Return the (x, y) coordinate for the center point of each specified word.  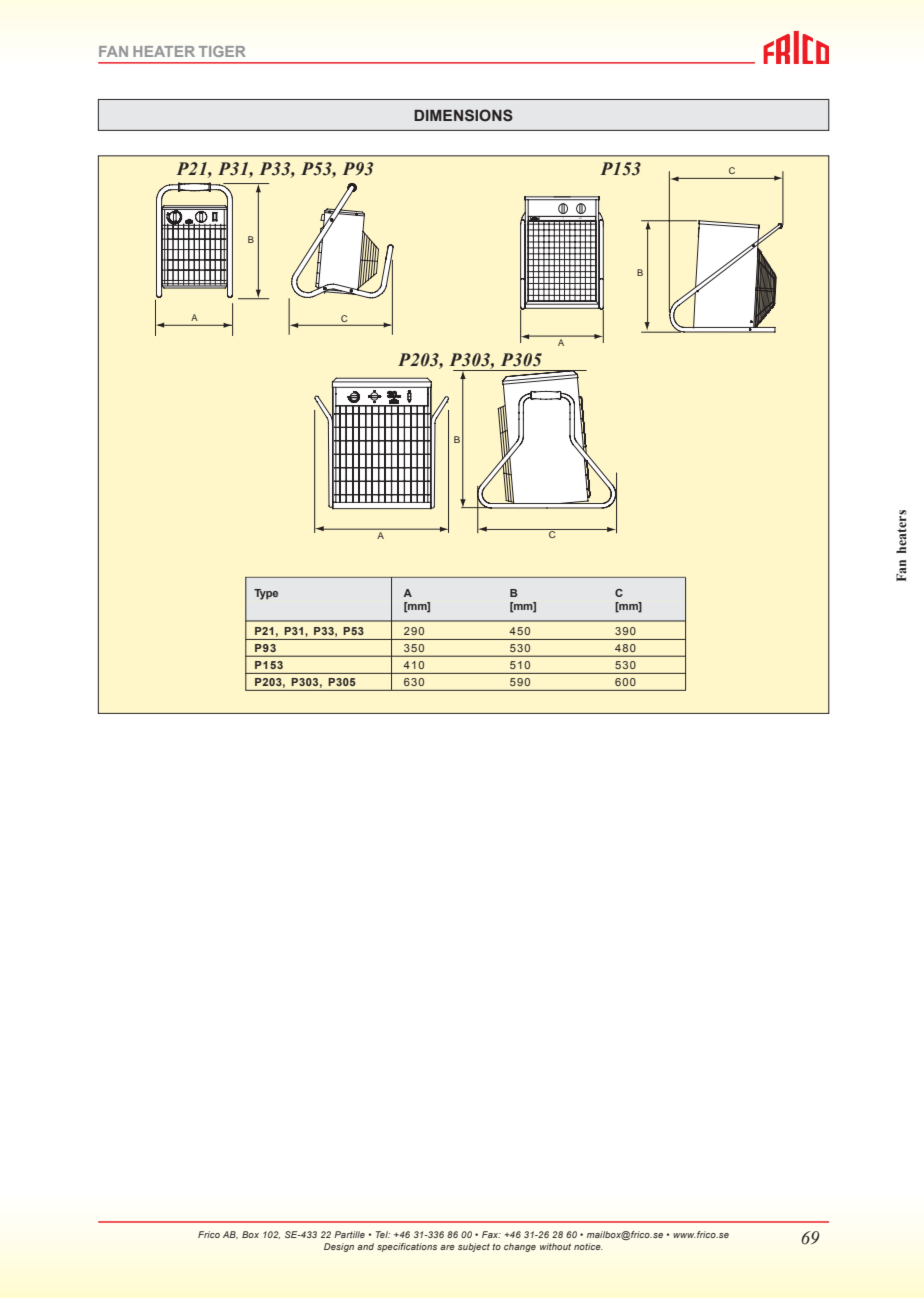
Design (339, 1247)
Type (266, 594)
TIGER (222, 51)
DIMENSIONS (463, 115)
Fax (491, 1234)
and (365, 1246)
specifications (407, 1247)
